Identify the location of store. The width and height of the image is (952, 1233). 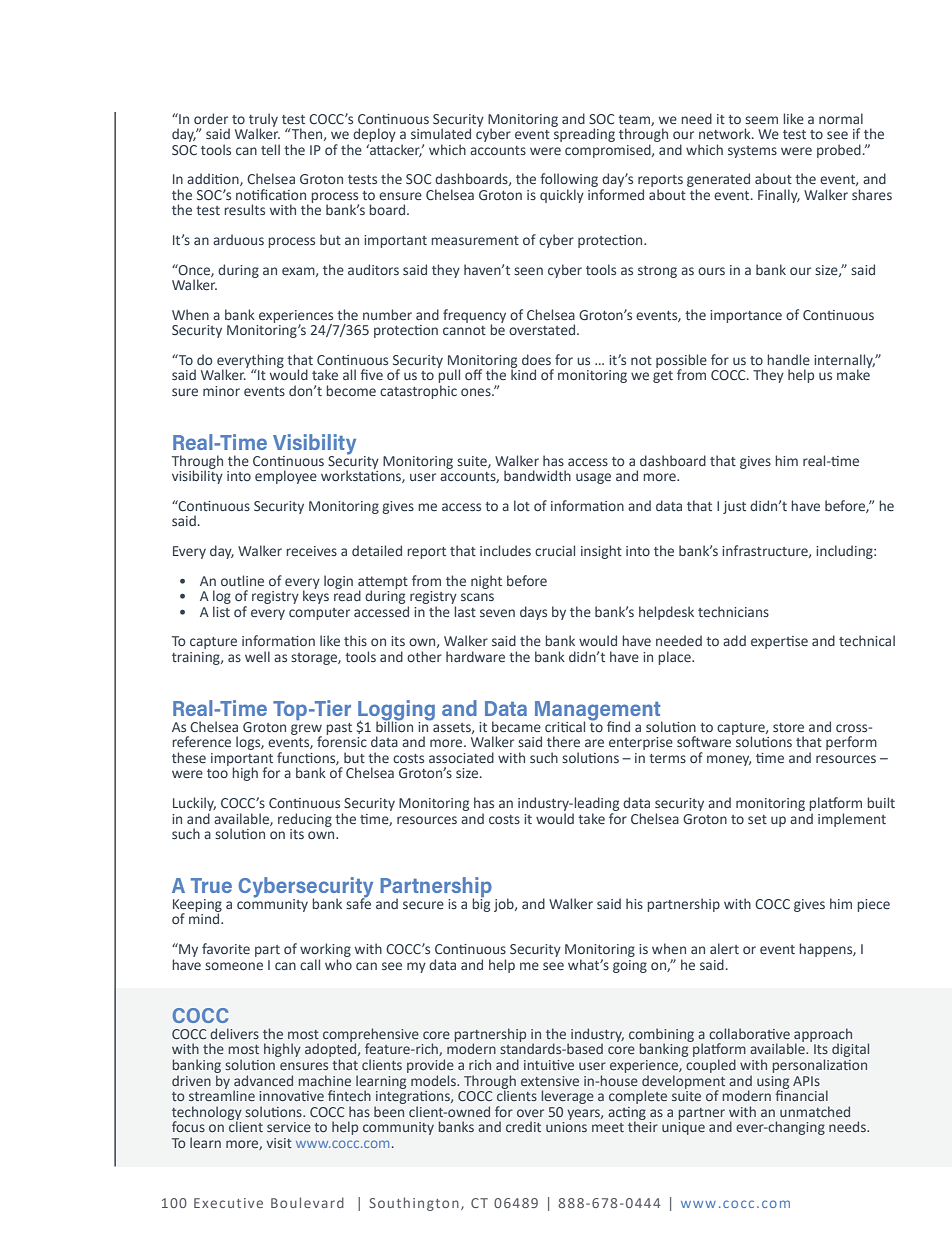
(788, 727).
